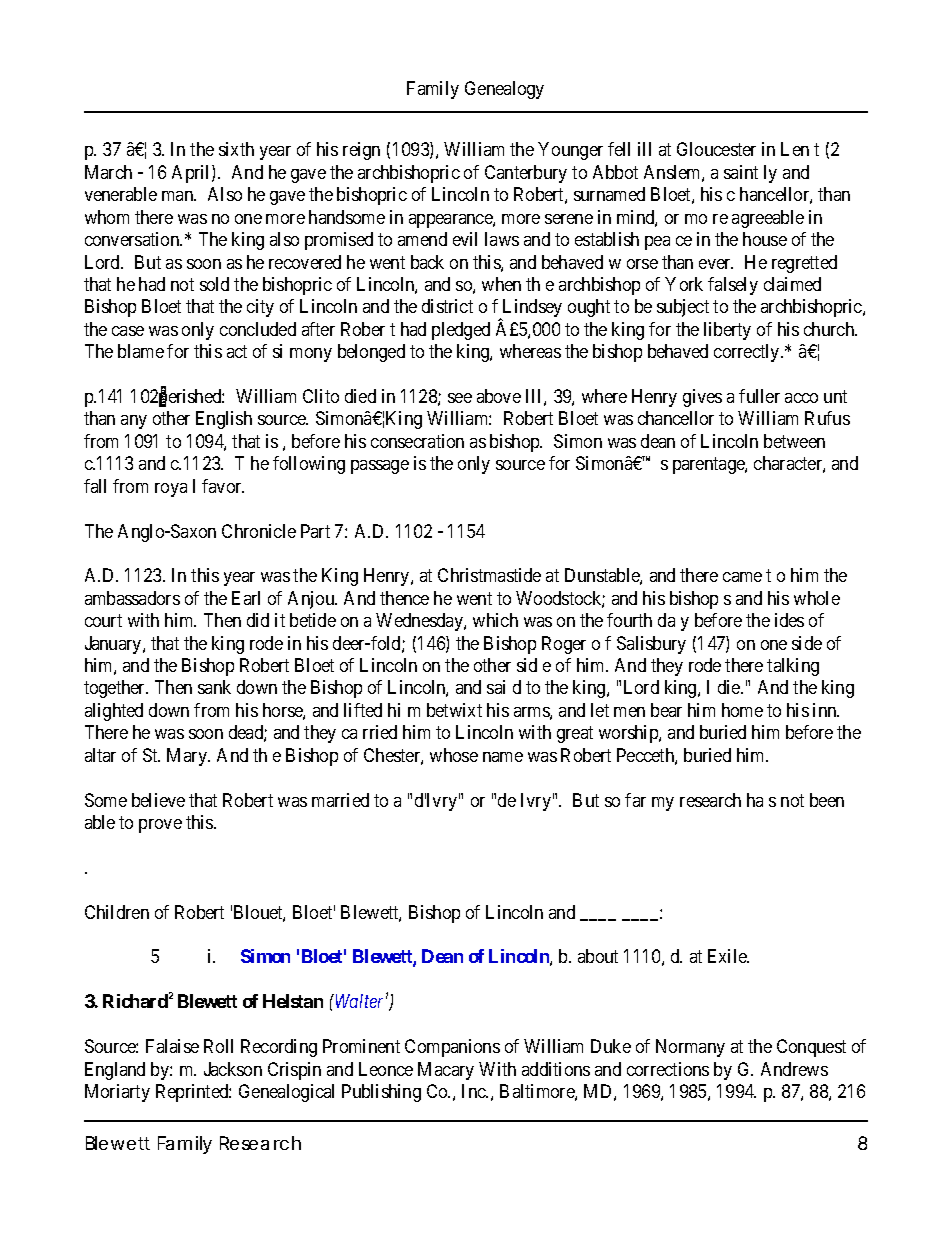 This image has width=952, height=1233. I want to click on saint, so click(741, 172).
